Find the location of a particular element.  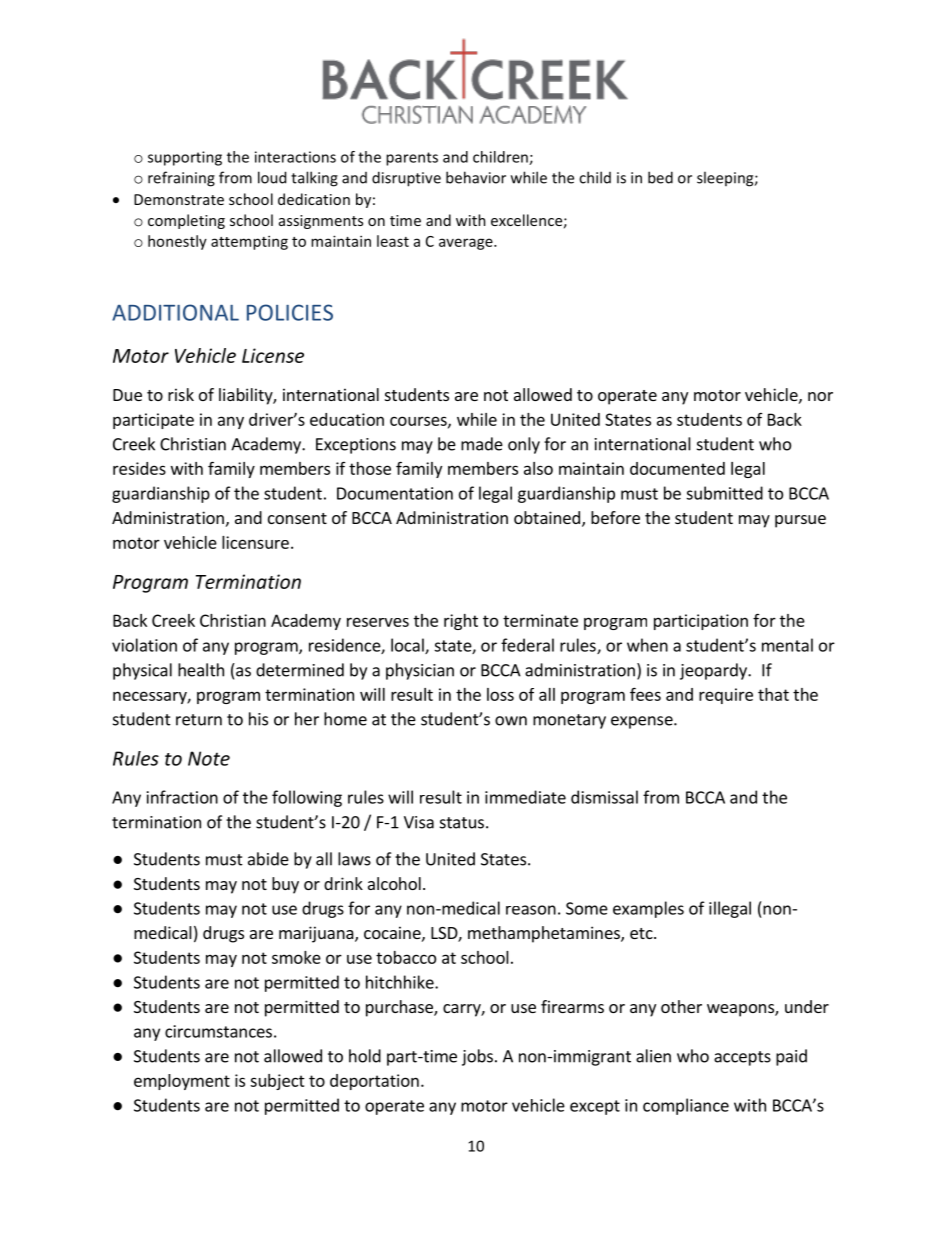

employment is located at coordinates (182, 1082).
